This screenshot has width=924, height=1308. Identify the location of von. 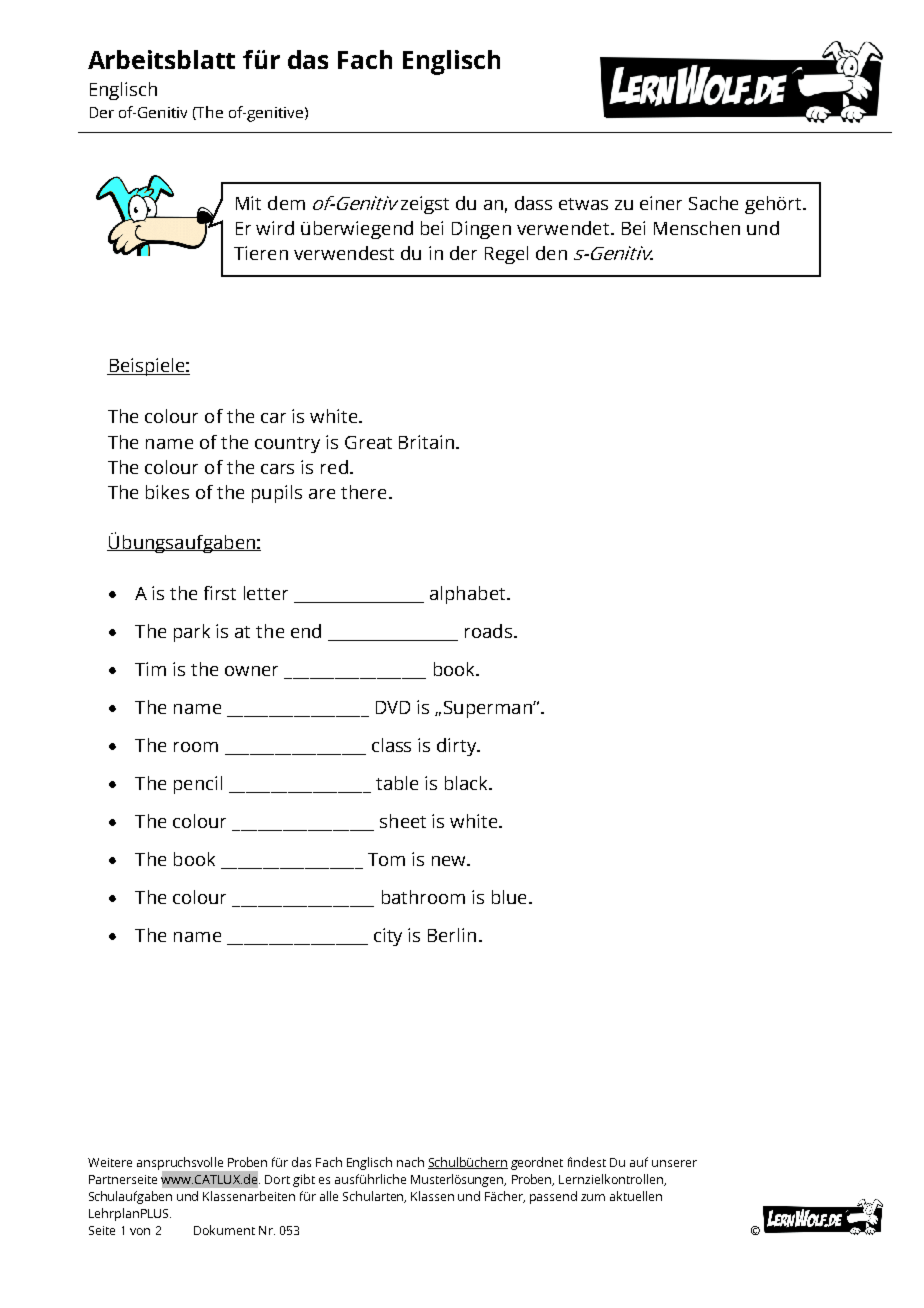
(140, 1231).
